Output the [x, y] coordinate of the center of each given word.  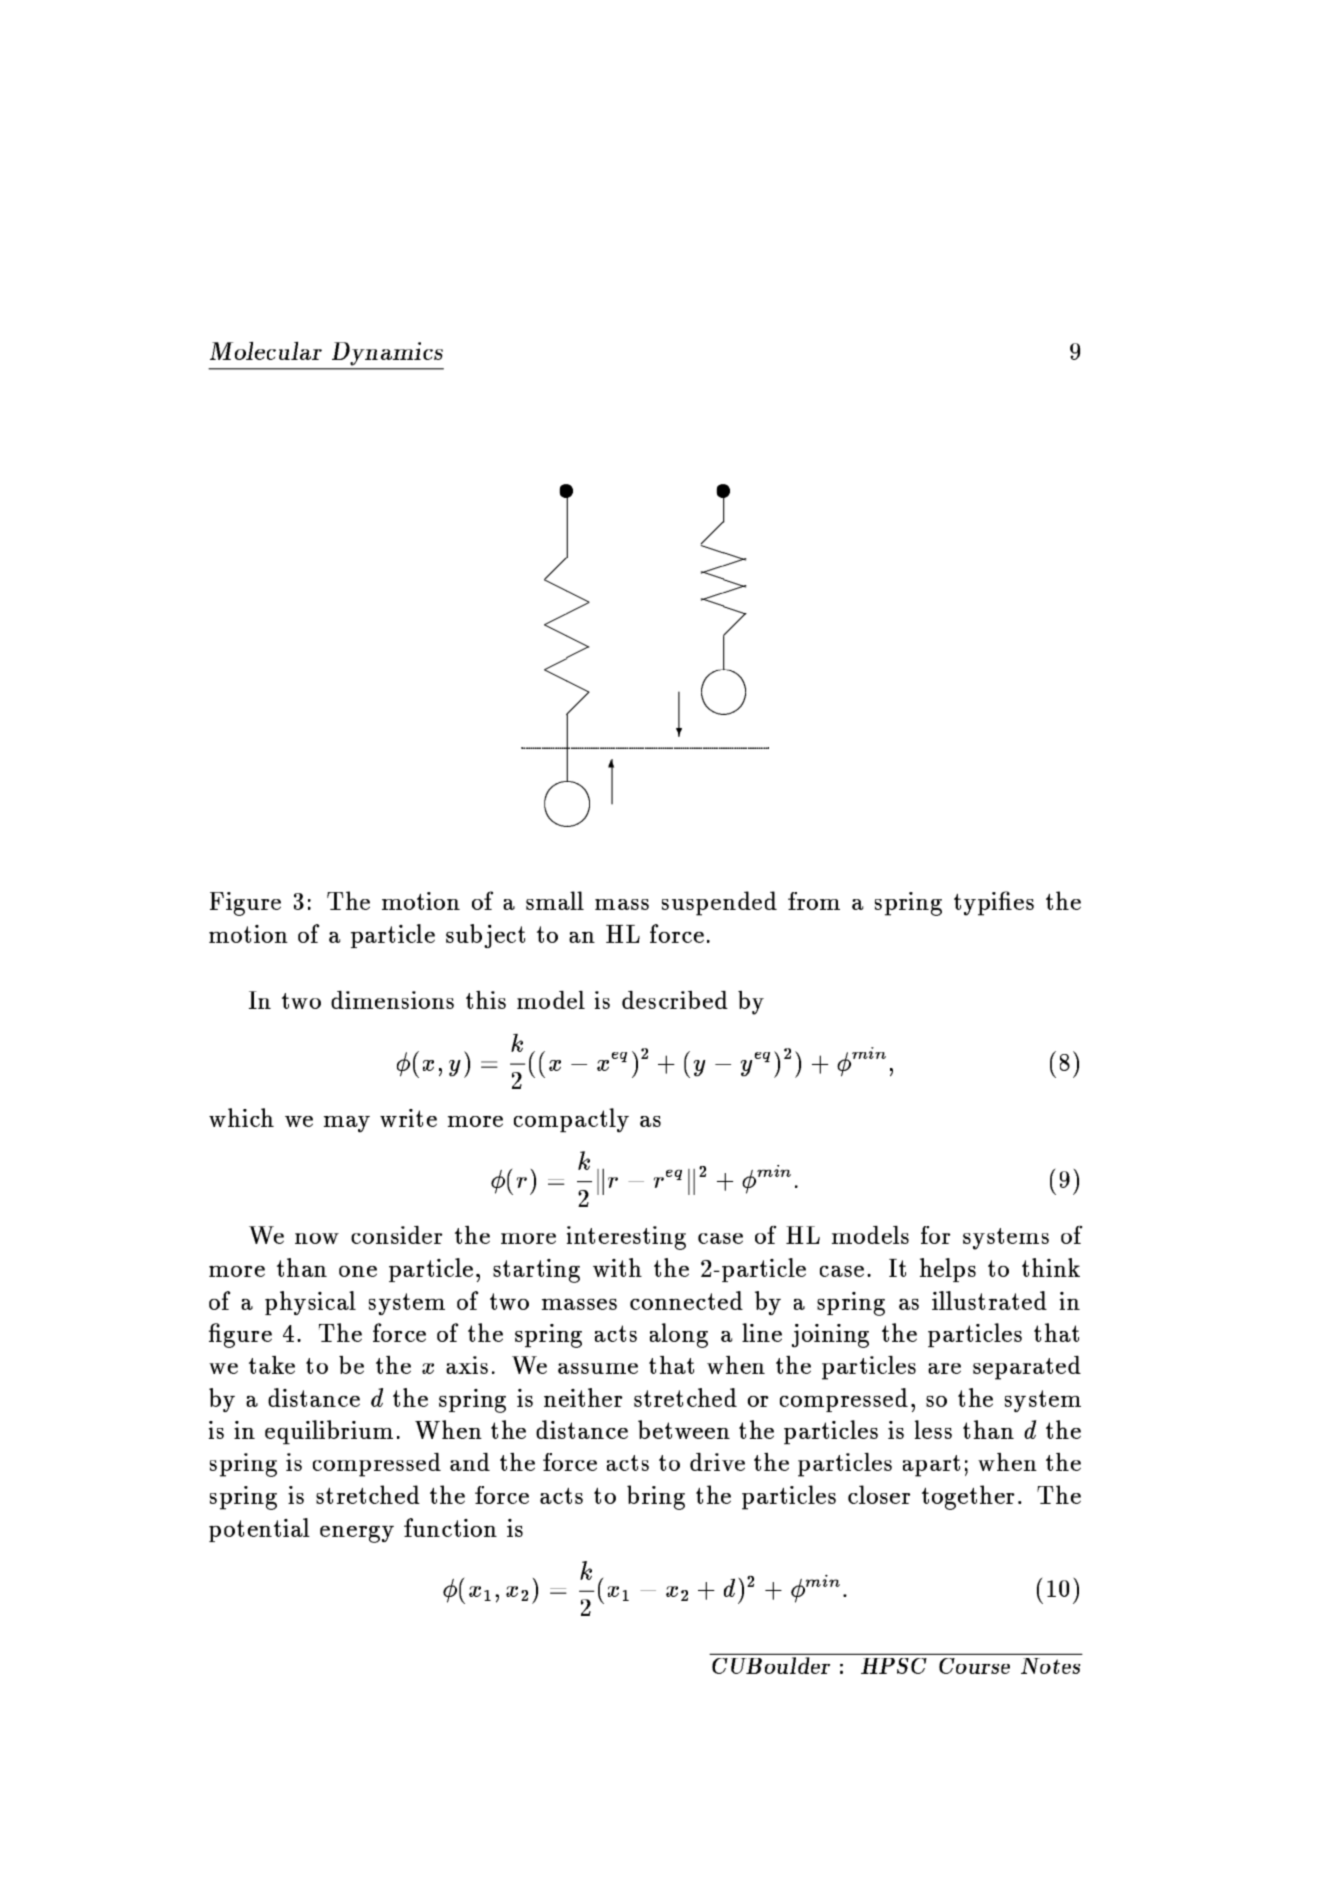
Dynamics [386, 355]
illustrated [989, 1300]
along [679, 1335]
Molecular [266, 351]
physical [310, 1303]
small [555, 900]
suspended [719, 903]
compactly [571, 1120]
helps [948, 1270]
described [675, 1000]
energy [357, 1534]
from [814, 901]
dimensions [392, 1000]
